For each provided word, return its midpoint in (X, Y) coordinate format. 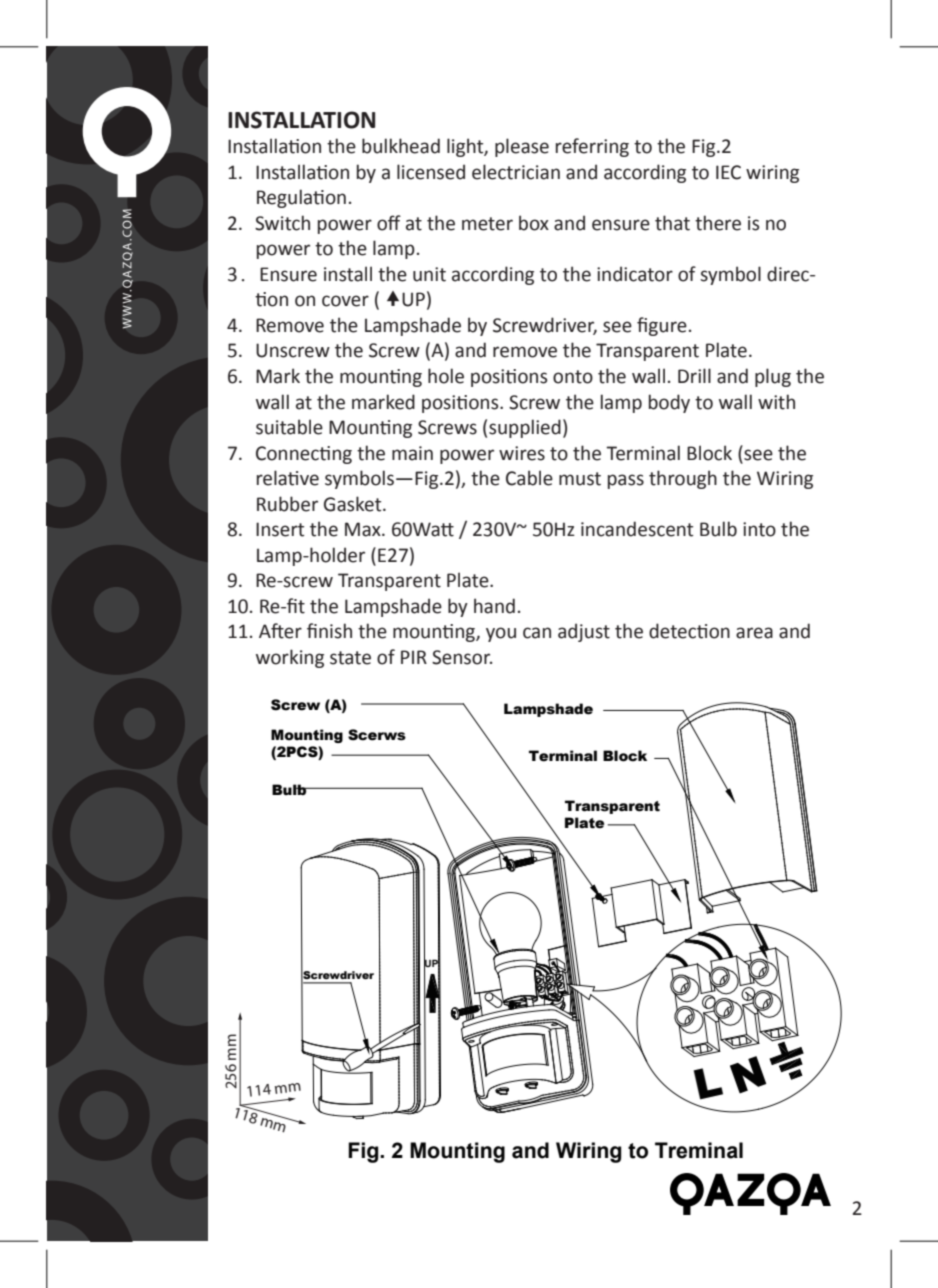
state (350, 658)
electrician (516, 172)
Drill (694, 375)
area (754, 633)
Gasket (354, 504)
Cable (529, 478)
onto (573, 377)
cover (345, 301)
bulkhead (401, 146)
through (683, 479)
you (501, 634)
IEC (728, 172)
